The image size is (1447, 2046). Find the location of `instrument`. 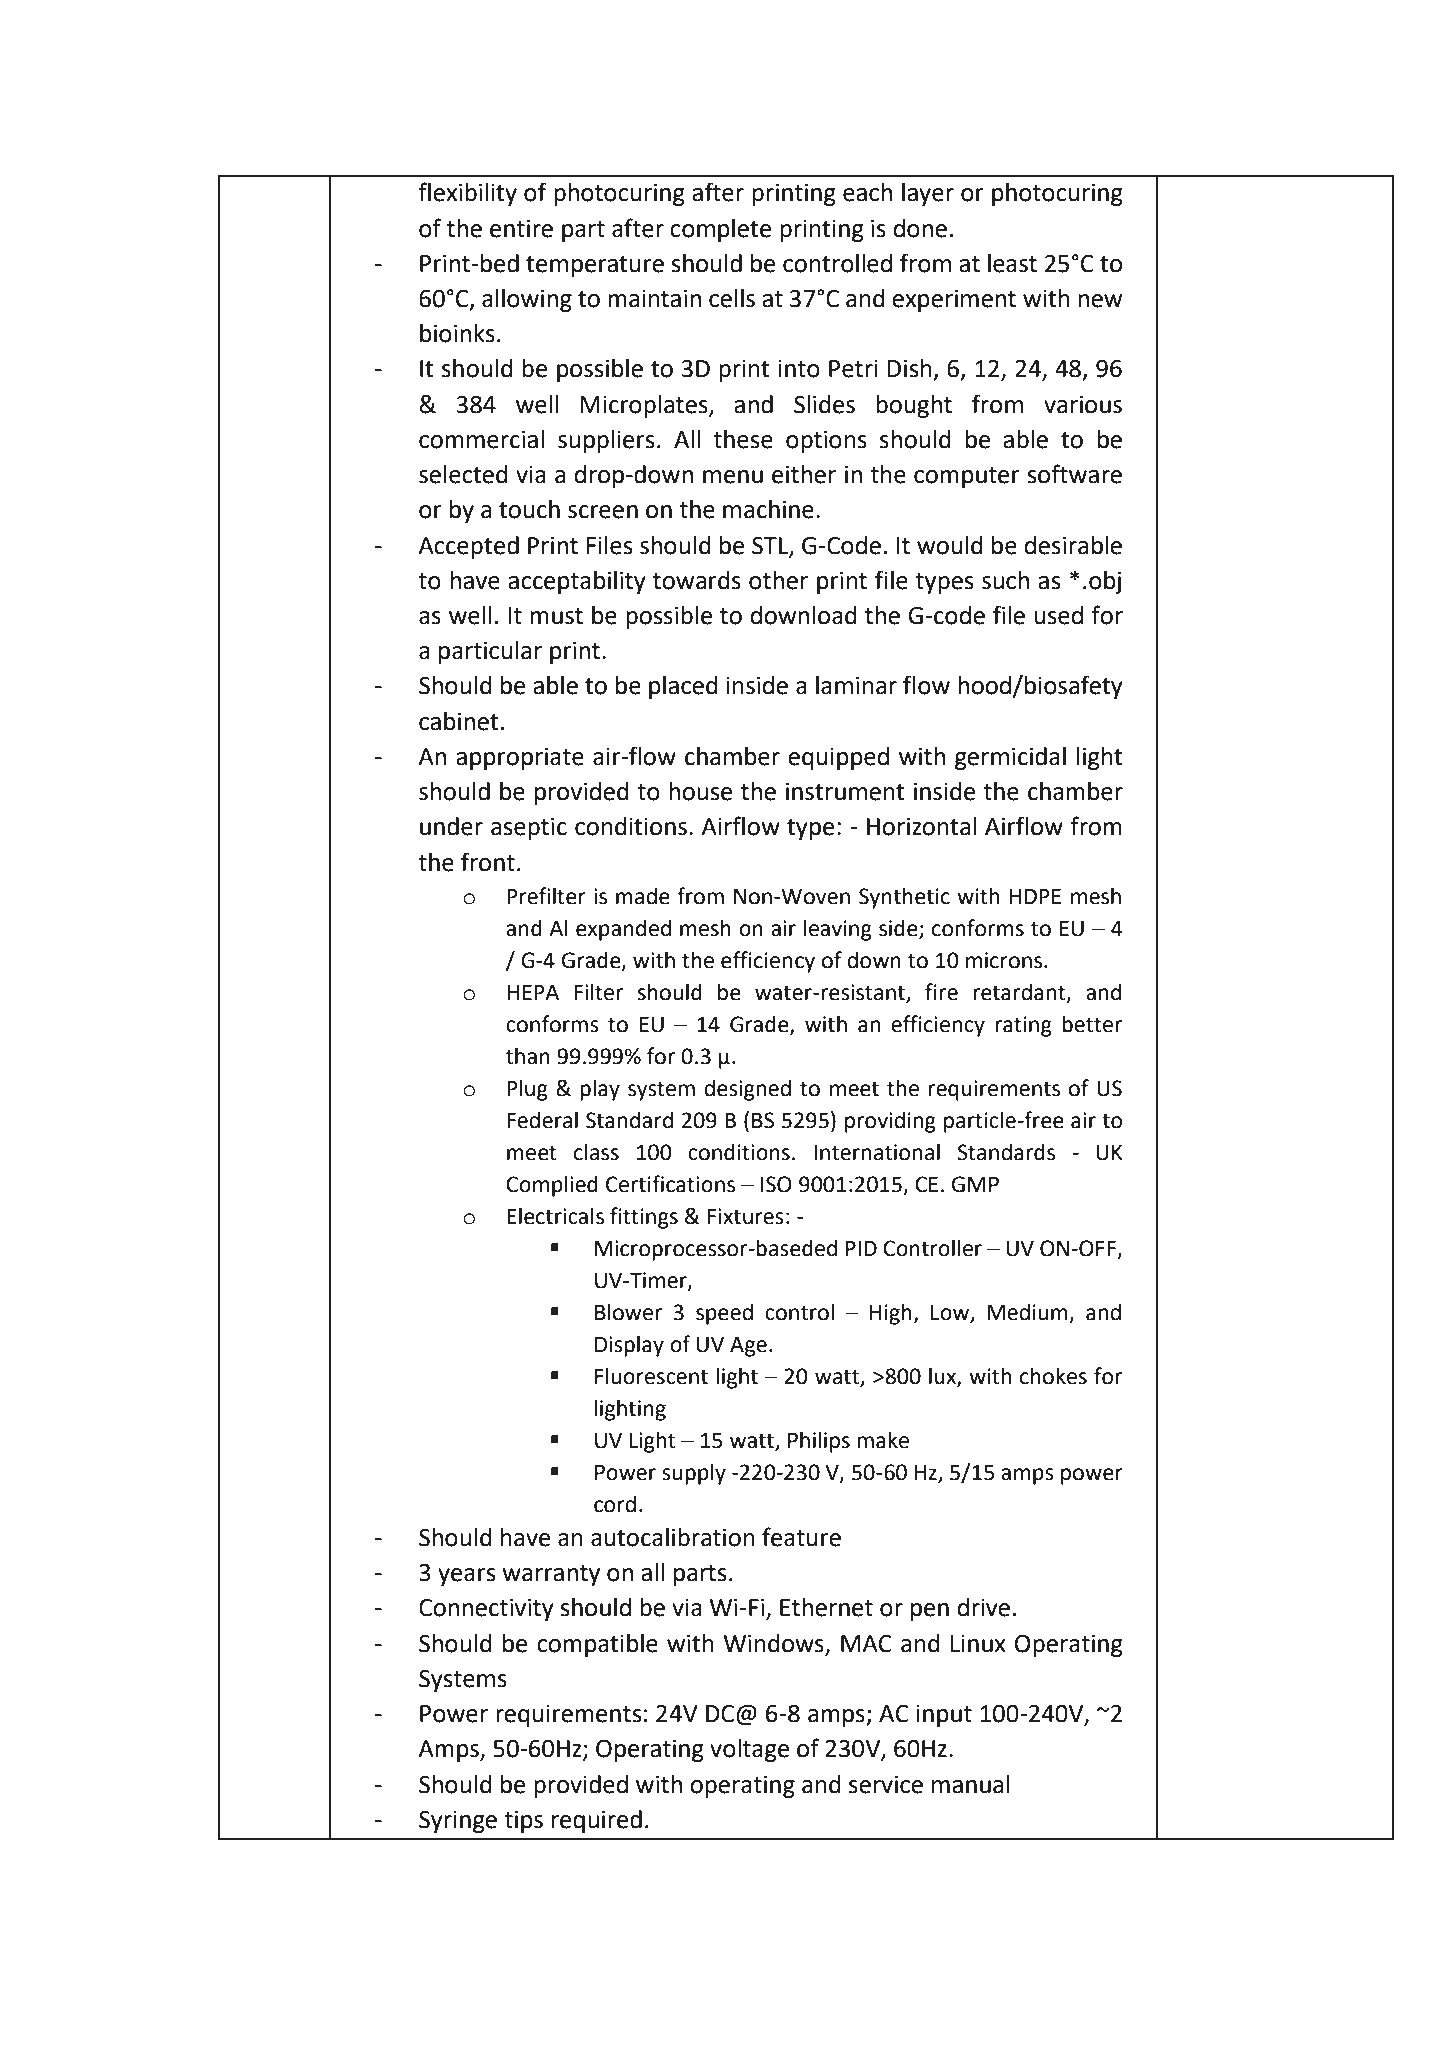

instrument is located at coordinates (845, 792).
